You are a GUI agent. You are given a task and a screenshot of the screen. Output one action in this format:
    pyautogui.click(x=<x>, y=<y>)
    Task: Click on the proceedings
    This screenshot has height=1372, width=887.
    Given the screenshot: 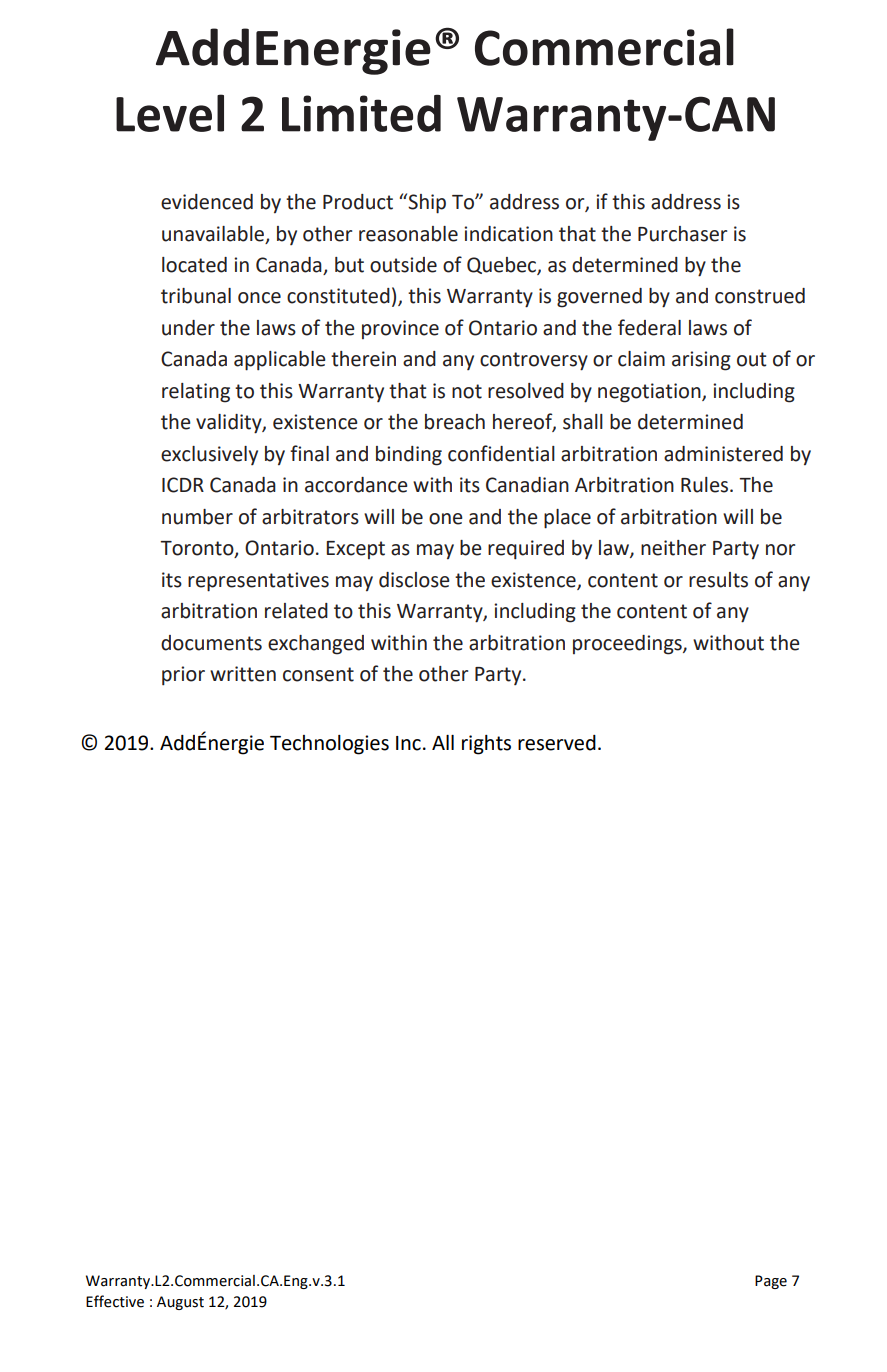 What is the action you would take?
    pyautogui.click(x=628, y=645)
